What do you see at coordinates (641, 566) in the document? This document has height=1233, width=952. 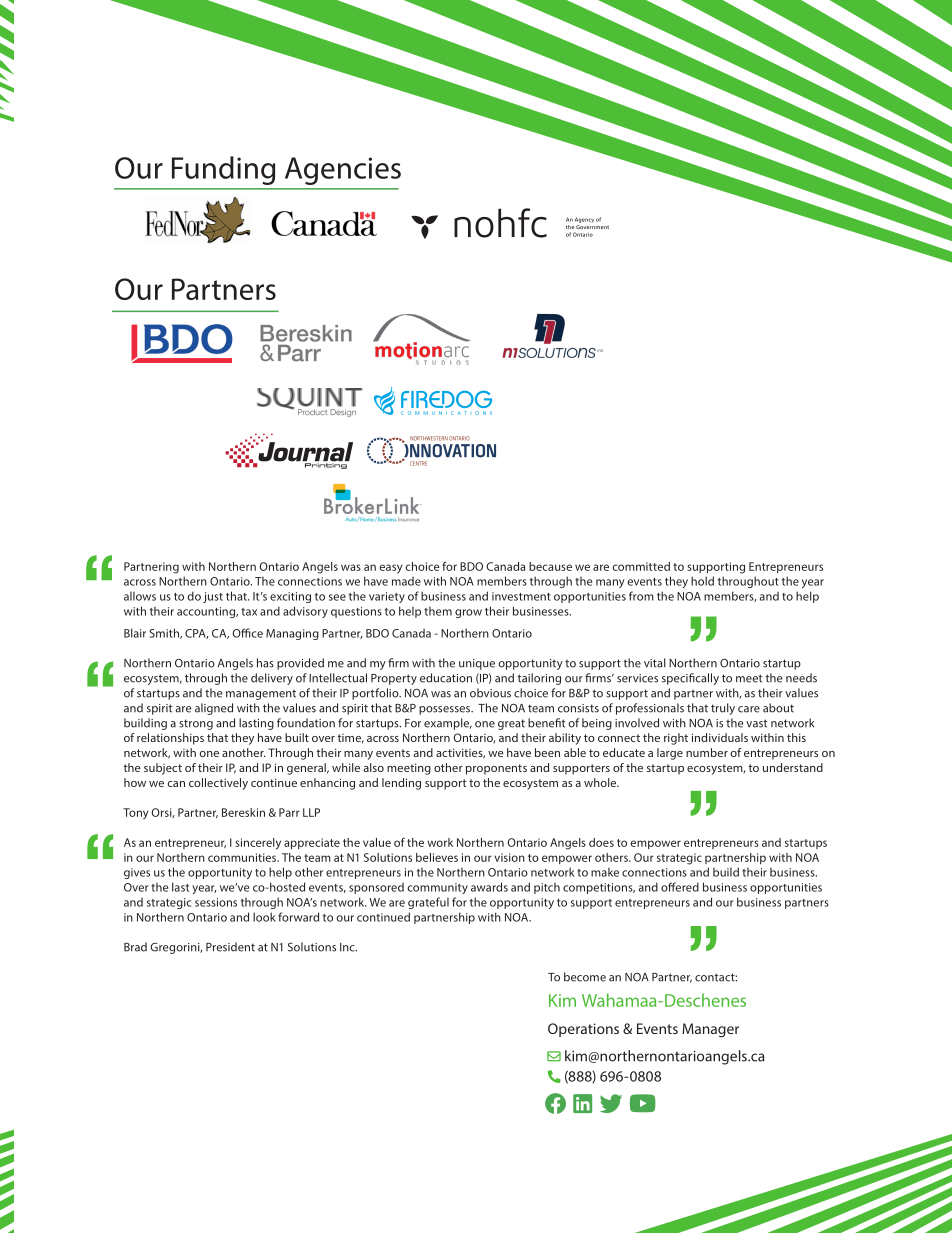 I see `committed` at bounding box center [641, 566].
